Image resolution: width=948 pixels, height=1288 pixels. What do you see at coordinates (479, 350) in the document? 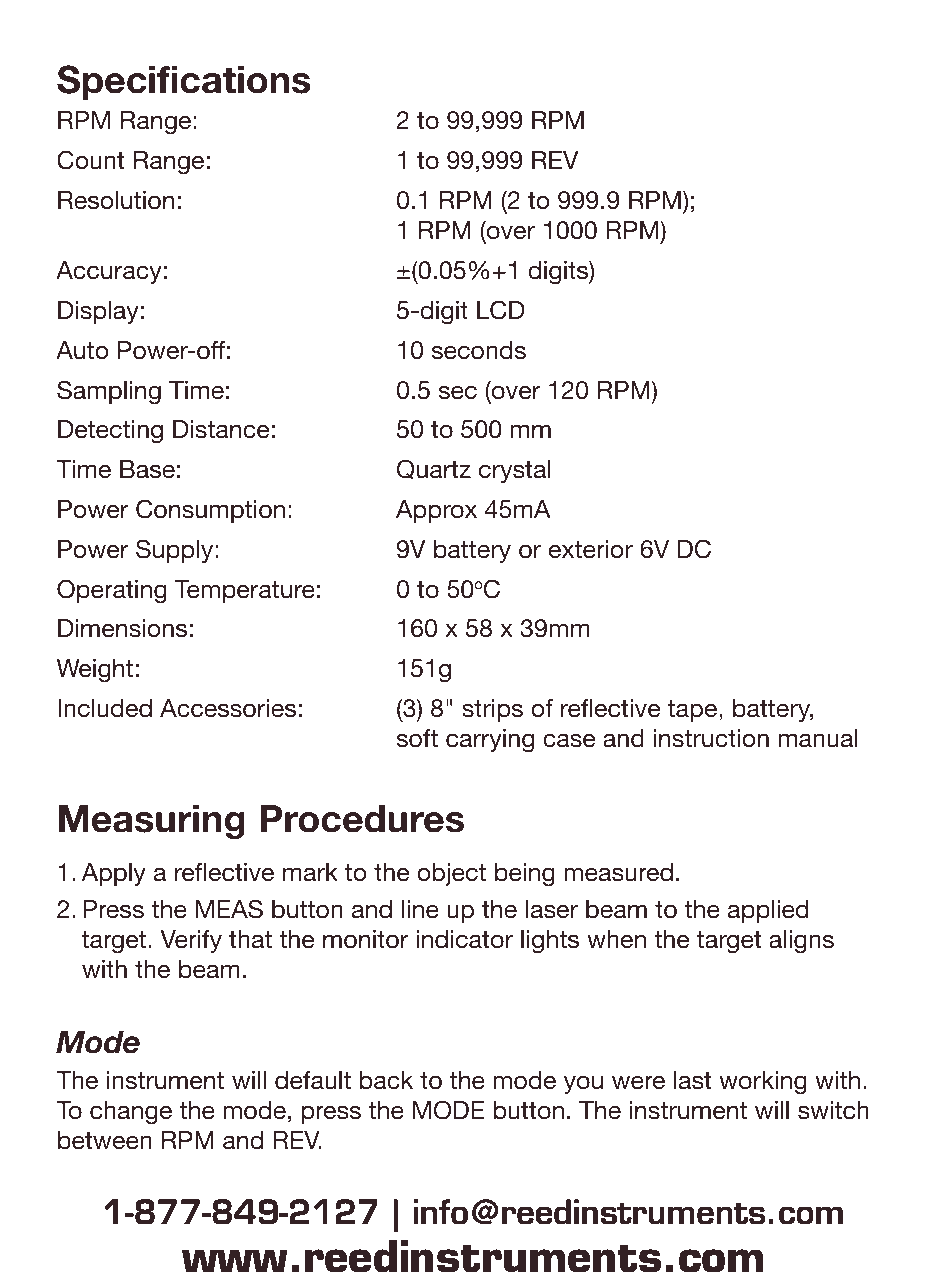
I see `seconds` at bounding box center [479, 350].
